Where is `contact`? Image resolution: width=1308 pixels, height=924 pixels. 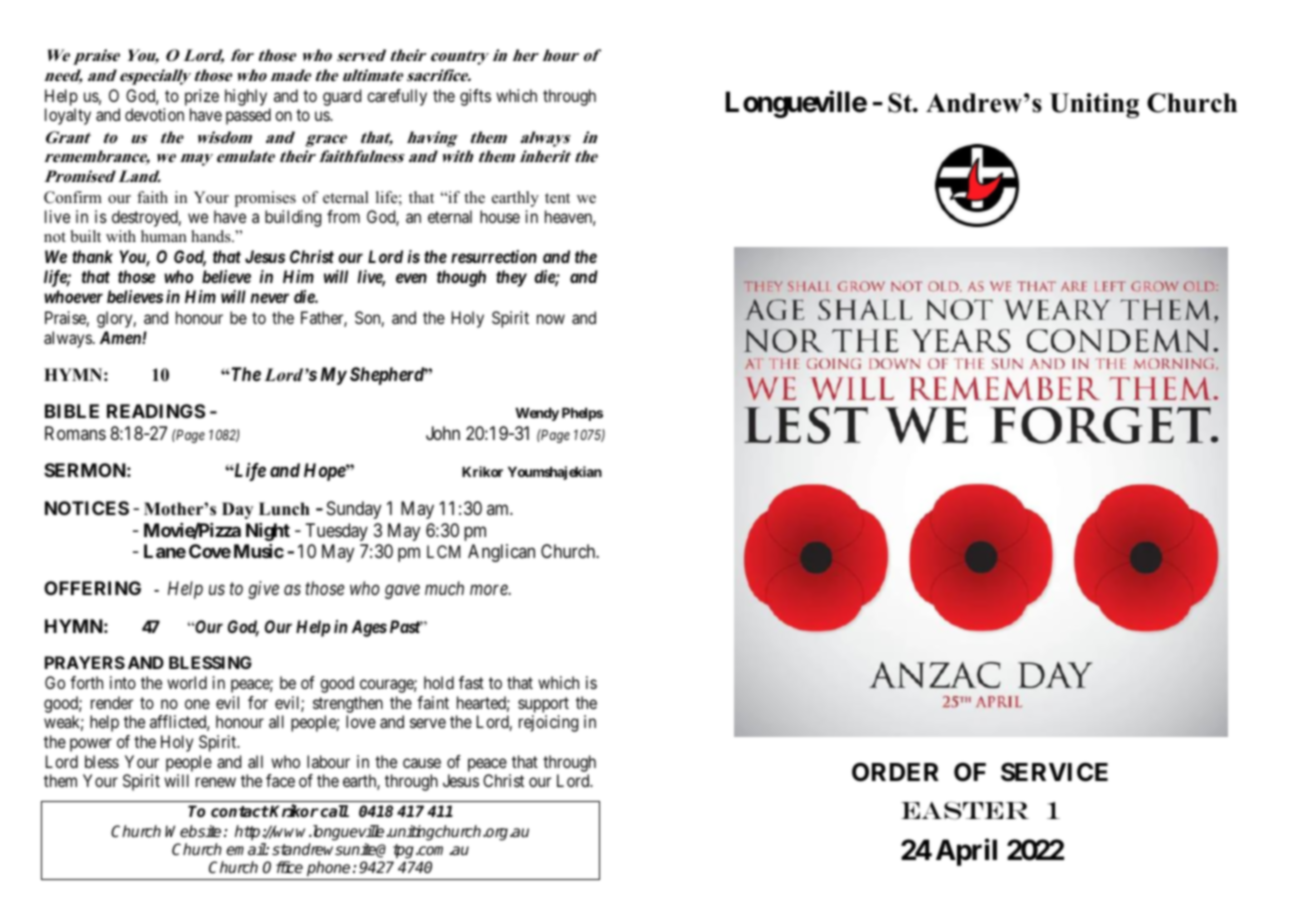
contact is located at coordinates (240, 811).
